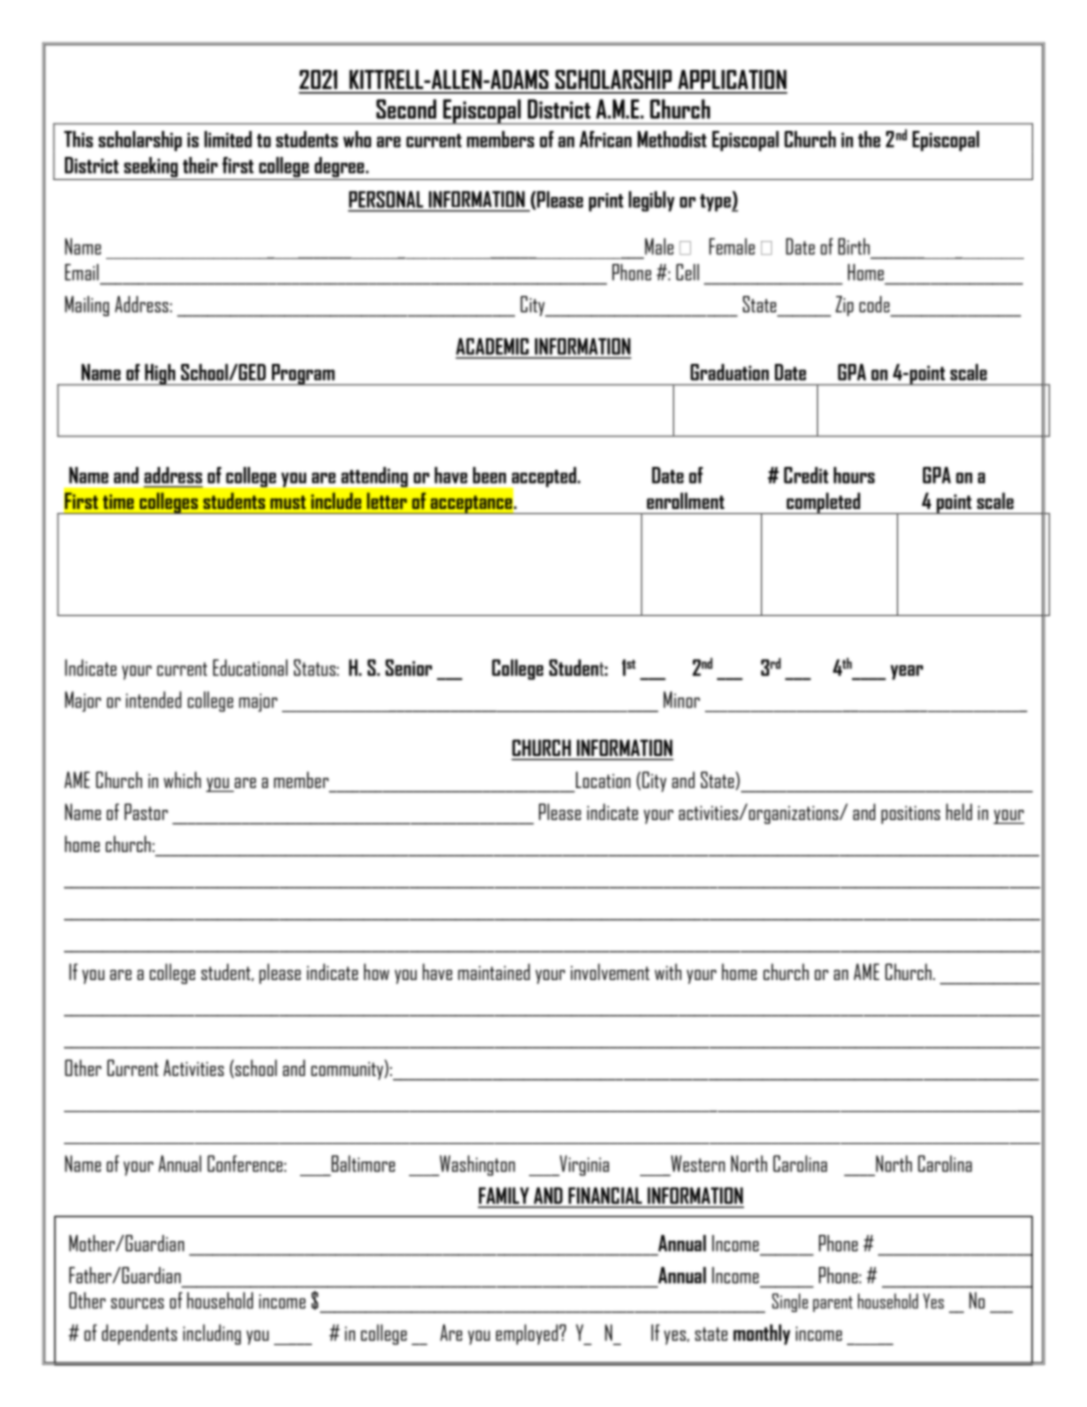 The image size is (1087, 1407). Describe the element at coordinates (732, 79) in the image. I see `APPLICATION` at that location.
